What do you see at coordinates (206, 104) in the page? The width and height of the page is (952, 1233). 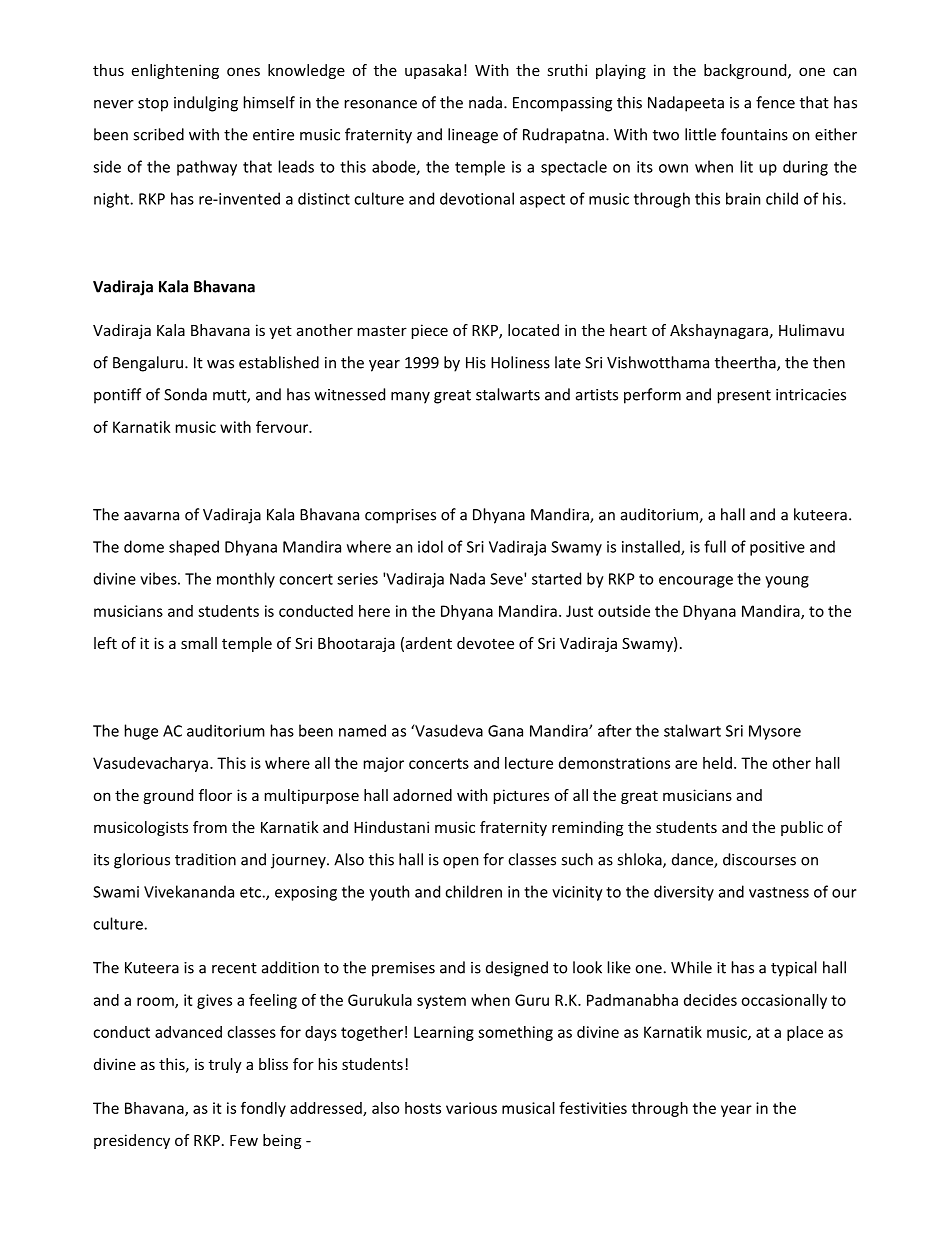 I see `indulging` at bounding box center [206, 104].
